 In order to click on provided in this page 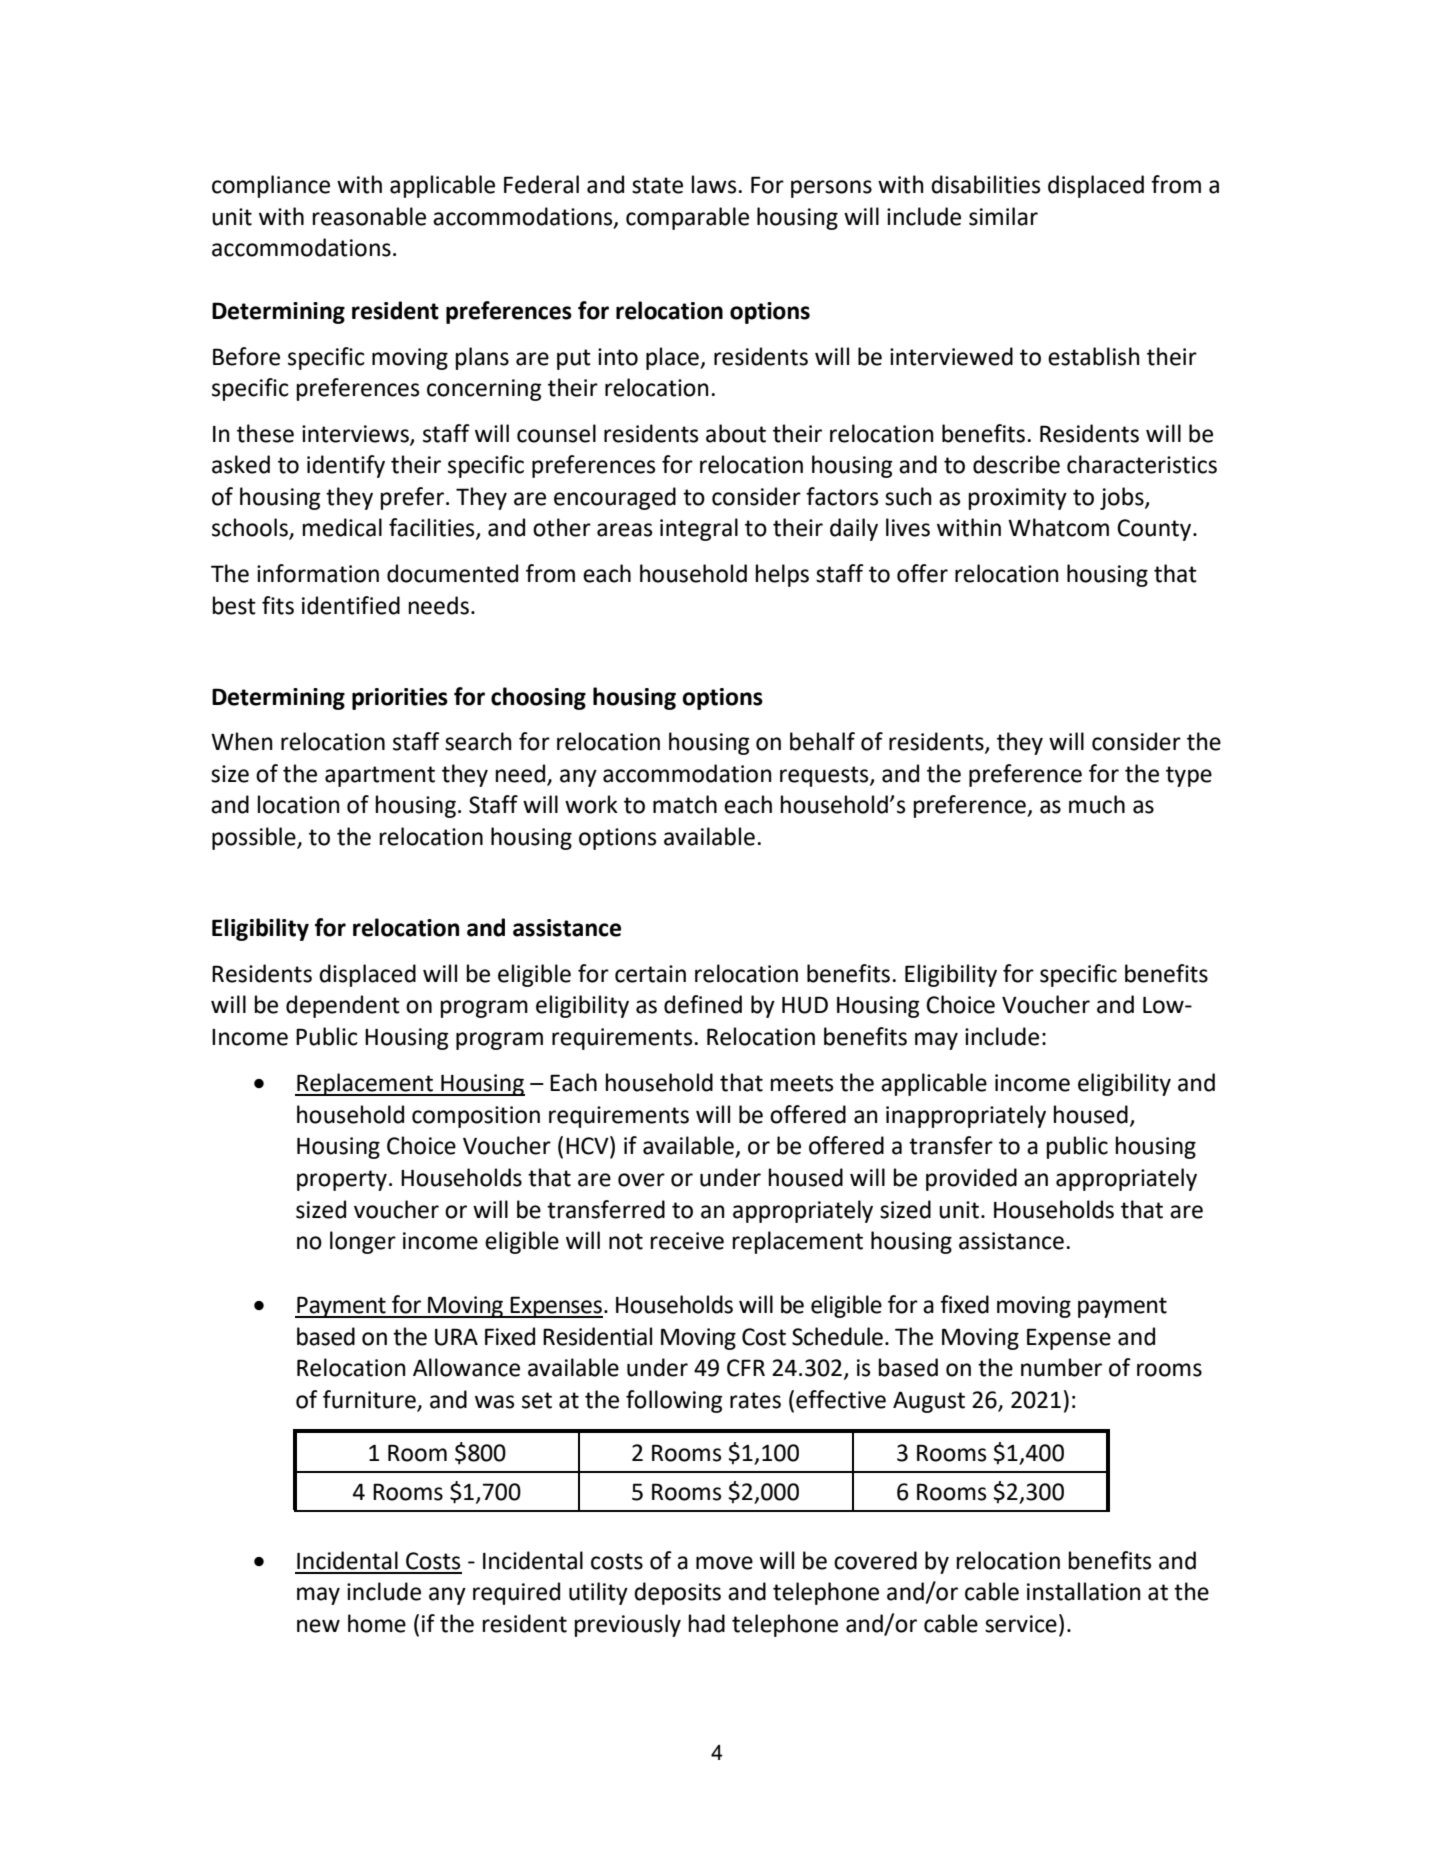, I will do `click(971, 1179)`.
